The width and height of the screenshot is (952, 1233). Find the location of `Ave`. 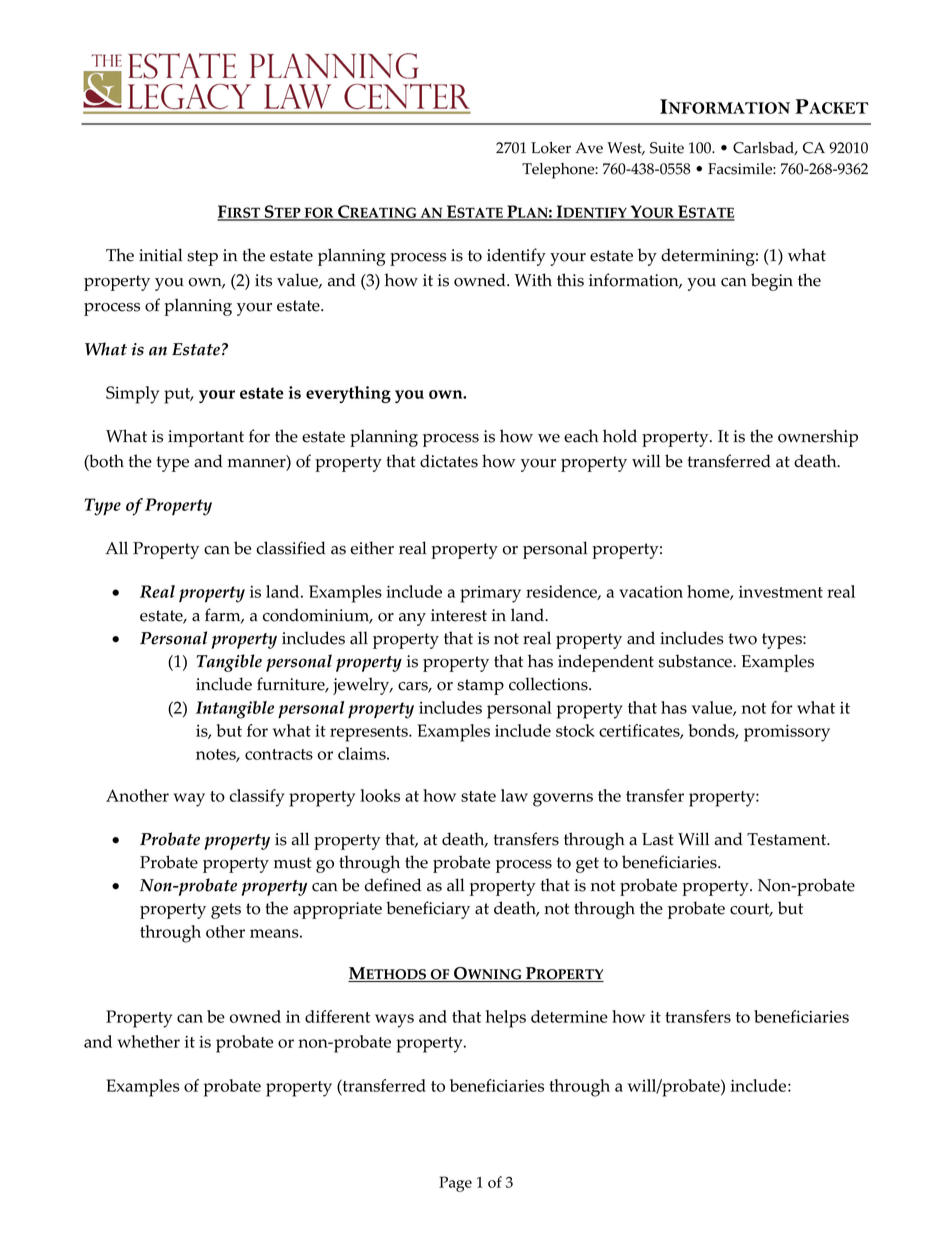

Ave is located at coordinates (589, 148).
